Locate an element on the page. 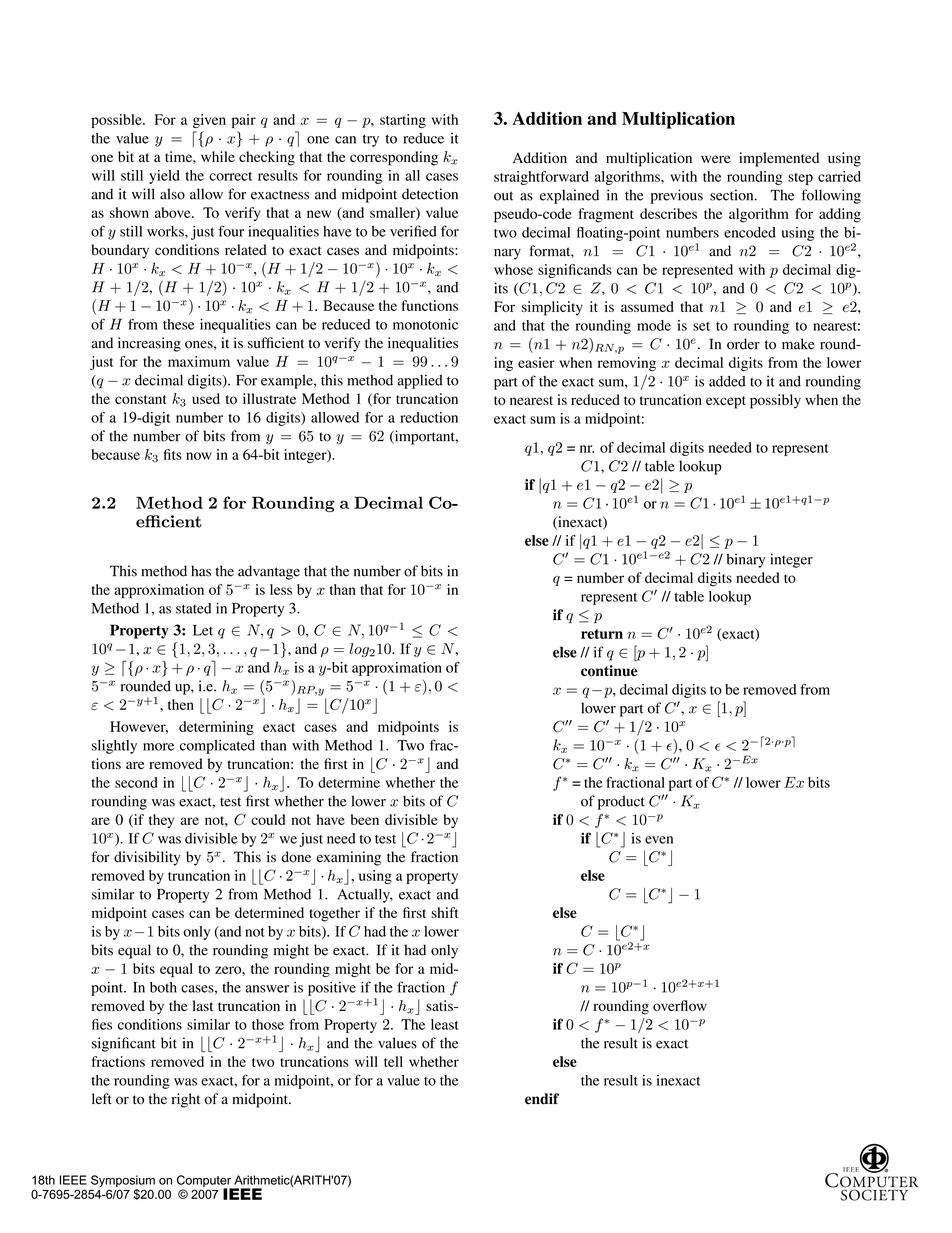 The width and height of the image is (952, 1233). used is located at coordinates (206, 398).
